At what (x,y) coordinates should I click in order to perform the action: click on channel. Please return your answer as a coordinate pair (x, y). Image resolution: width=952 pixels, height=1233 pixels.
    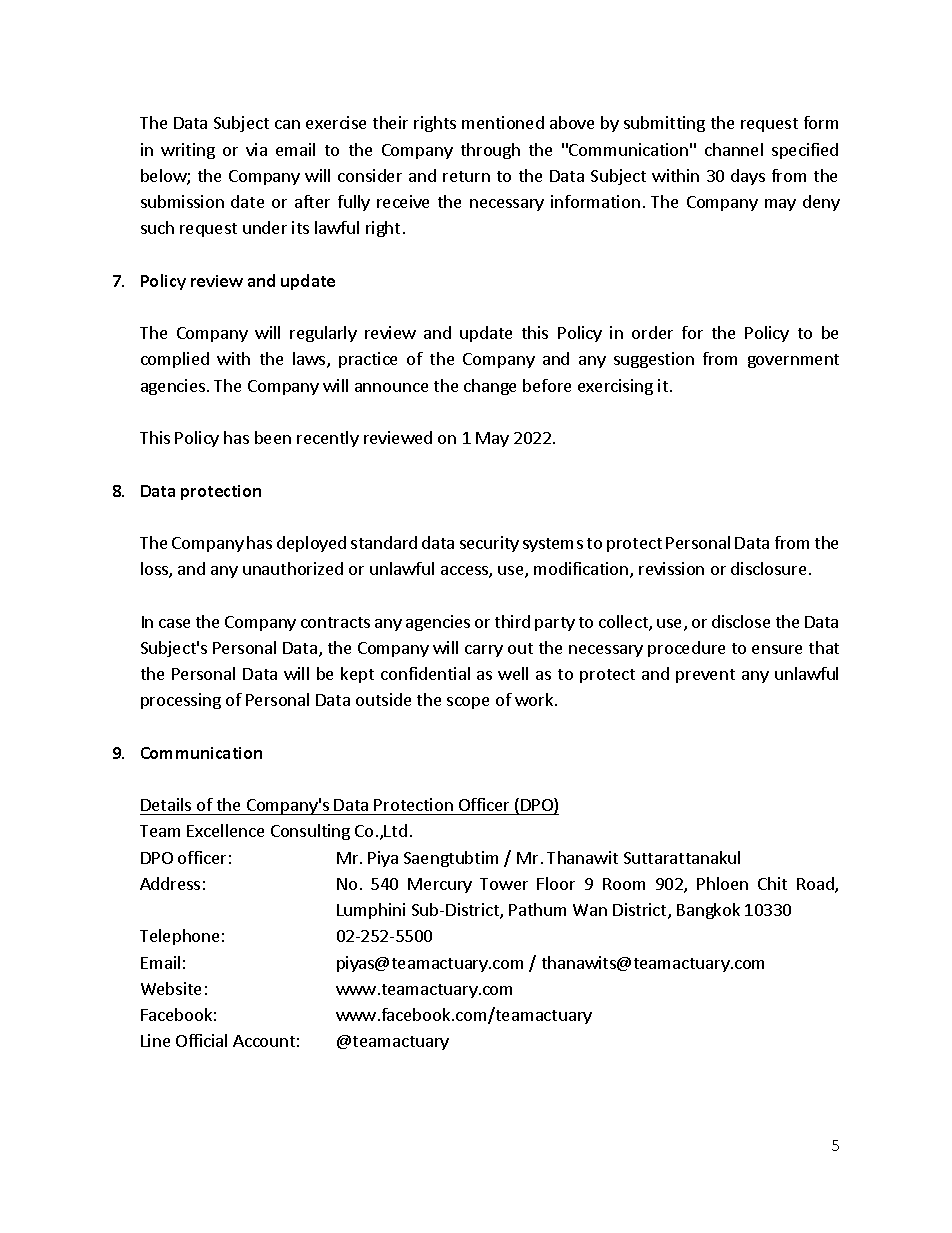
    Looking at the image, I should click on (734, 149).
